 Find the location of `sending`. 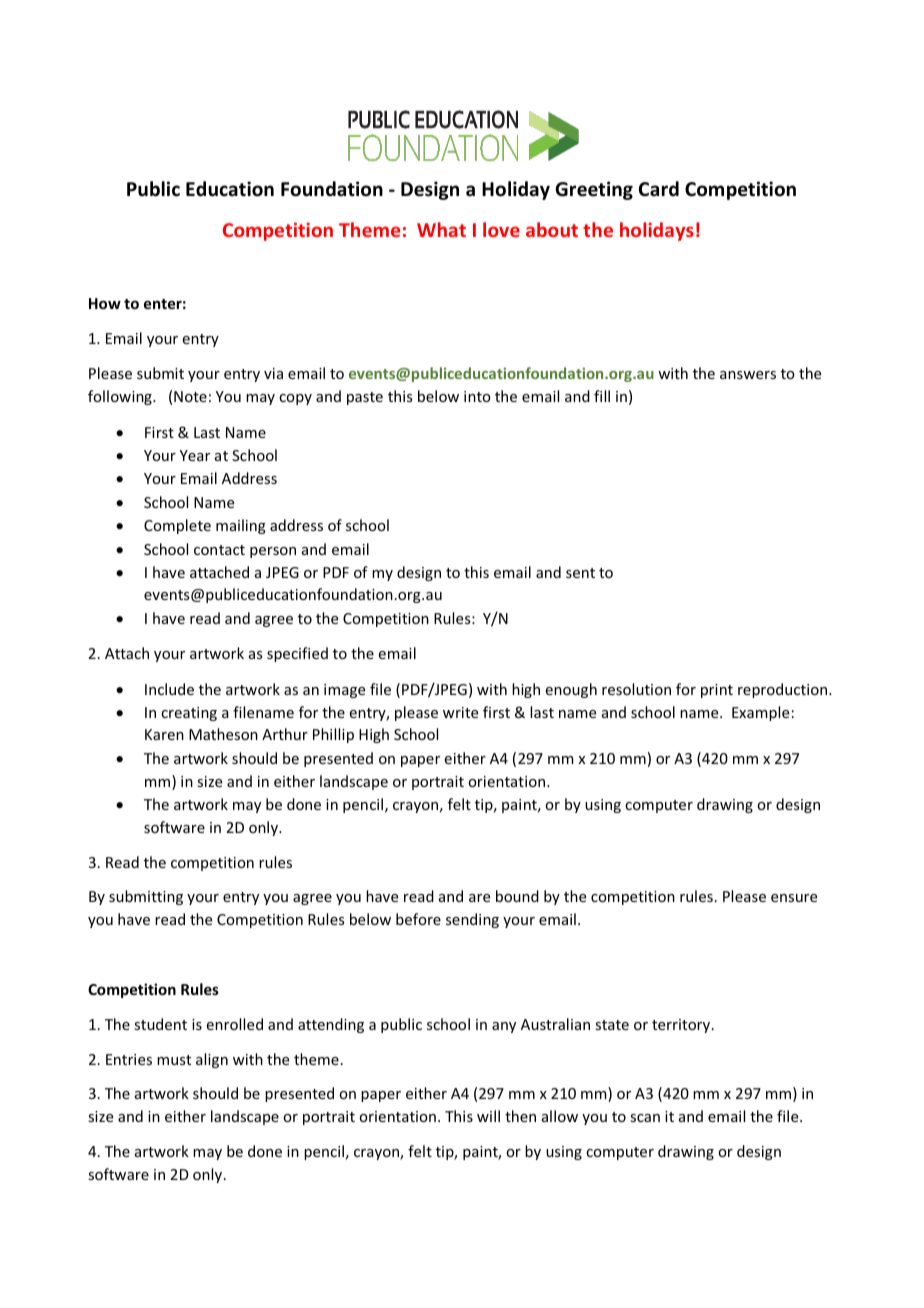

sending is located at coordinates (472, 920).
